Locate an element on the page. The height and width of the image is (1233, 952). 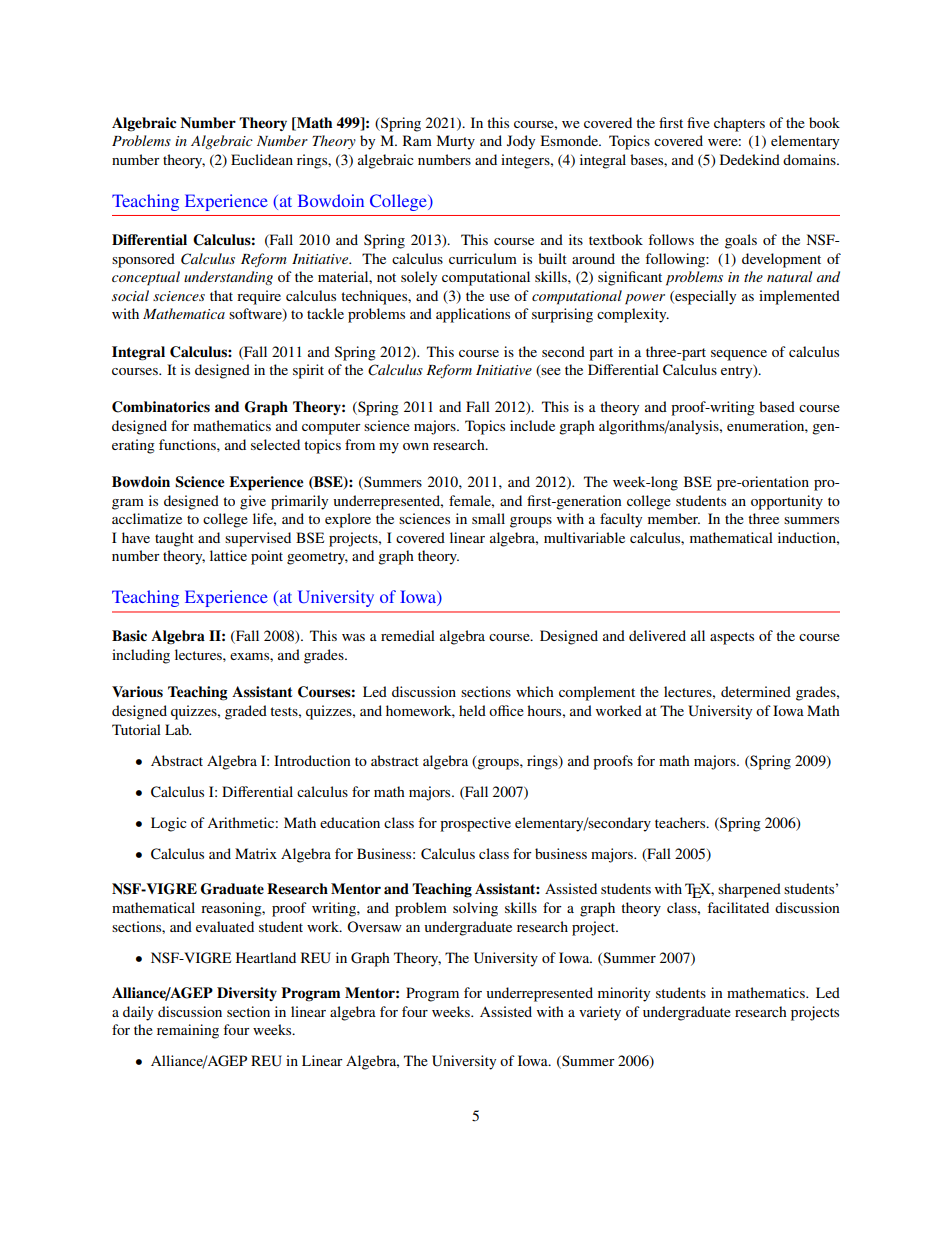
held is located at coordinates (472, 710).
